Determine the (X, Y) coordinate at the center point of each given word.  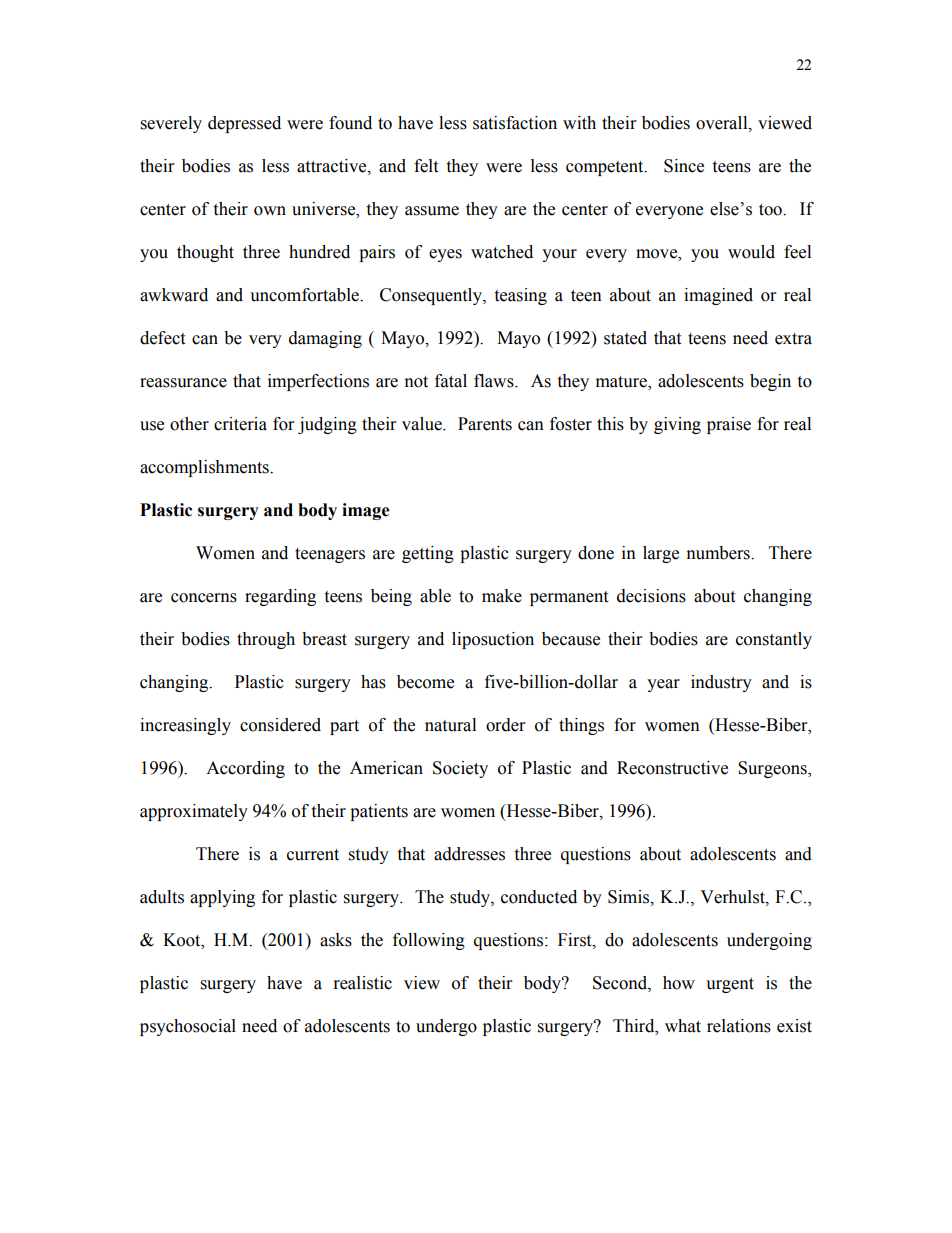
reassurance (183, 383)
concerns (204, 598)
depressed (244, 124)
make (502, 596)
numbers (719, 553)
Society (460, 769)
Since (684, 166)
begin (770, 382)
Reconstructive (672, 768)
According (245, 769)
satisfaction (515, 123)
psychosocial (188, 1027)
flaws (495, 381)
